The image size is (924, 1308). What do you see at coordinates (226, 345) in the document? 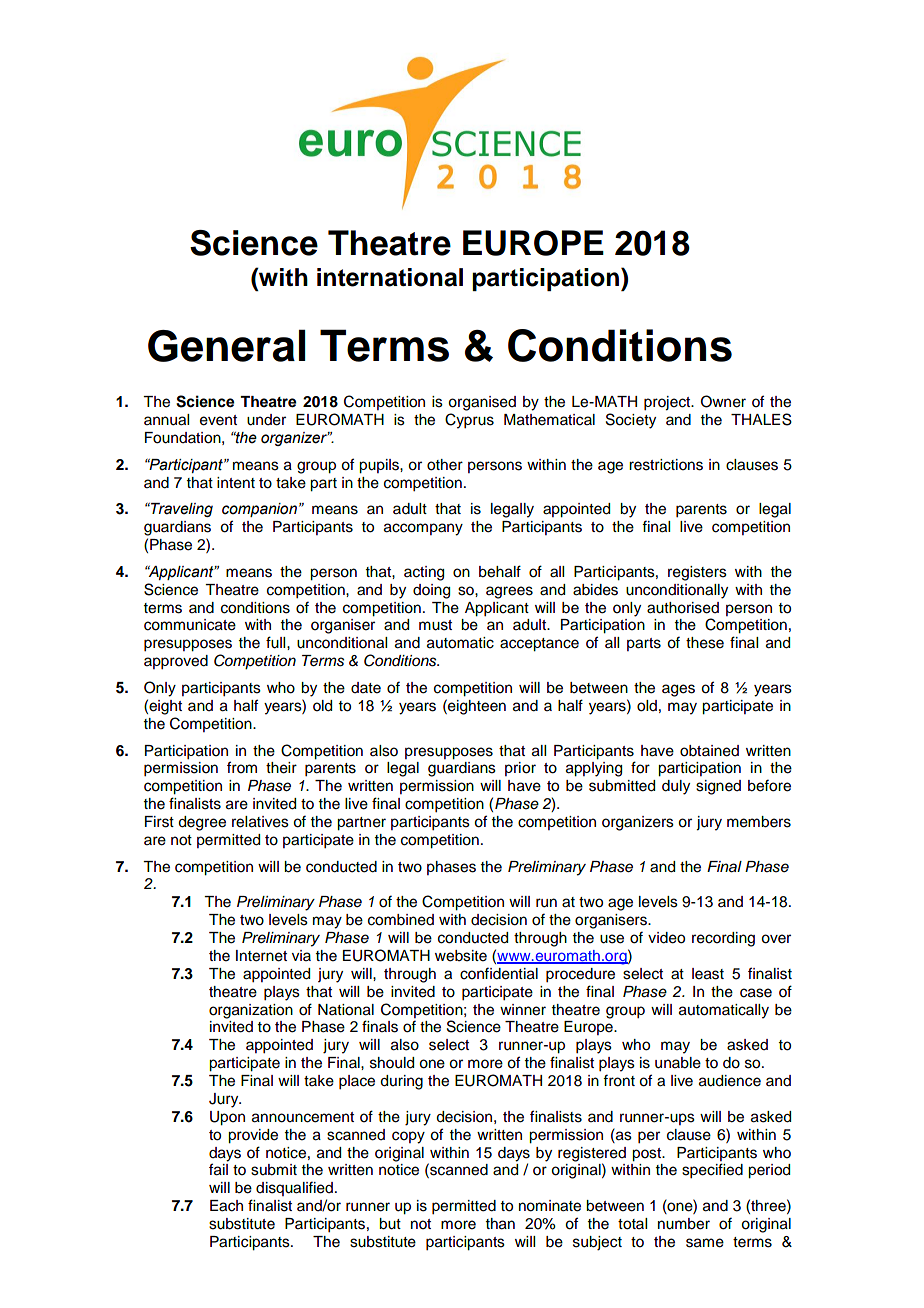
I see `General` at bounding box center [226, 345].
